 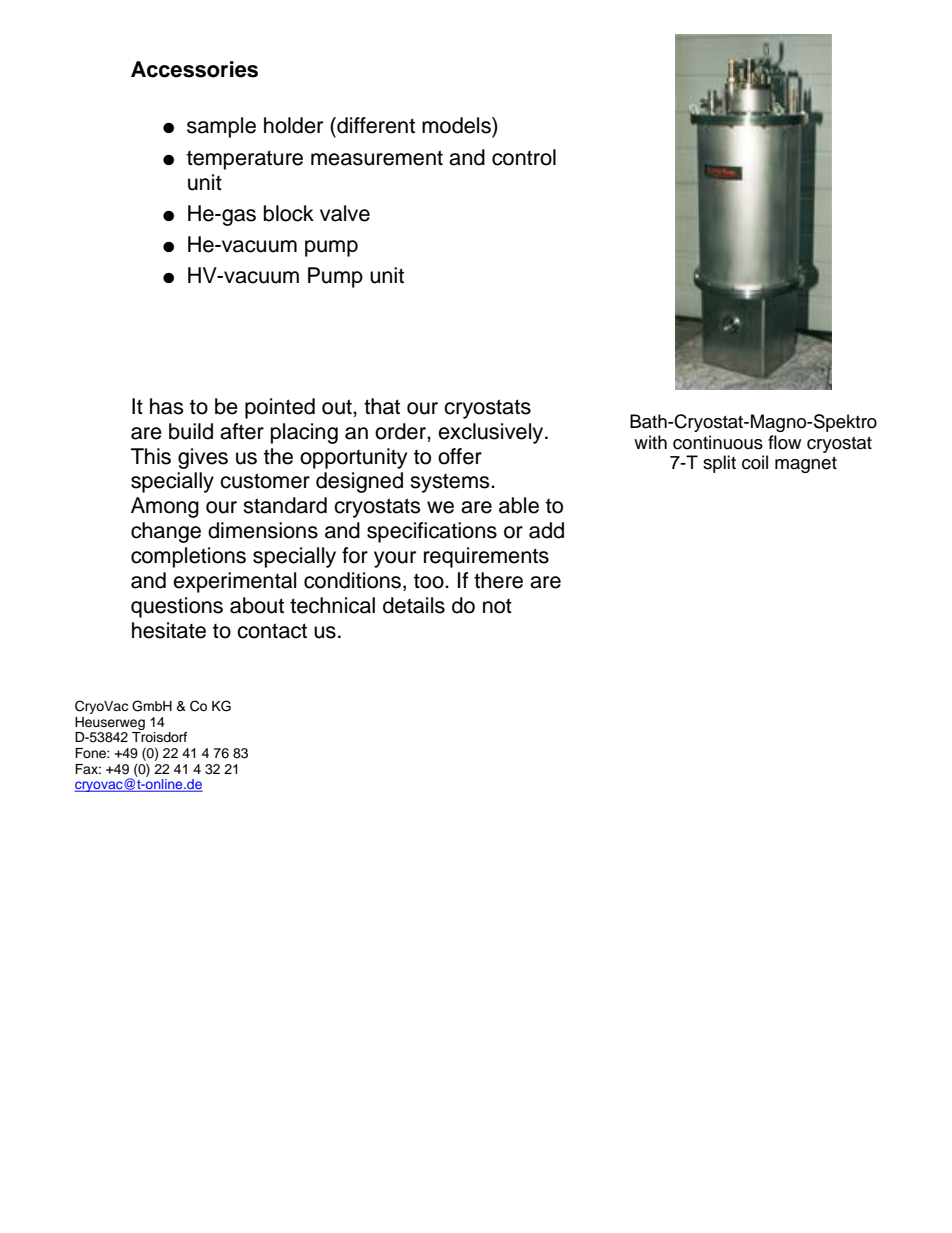 What do you see at coordinates (167, 406) in the page?
I see `has` at bounding box center [167, 406].
